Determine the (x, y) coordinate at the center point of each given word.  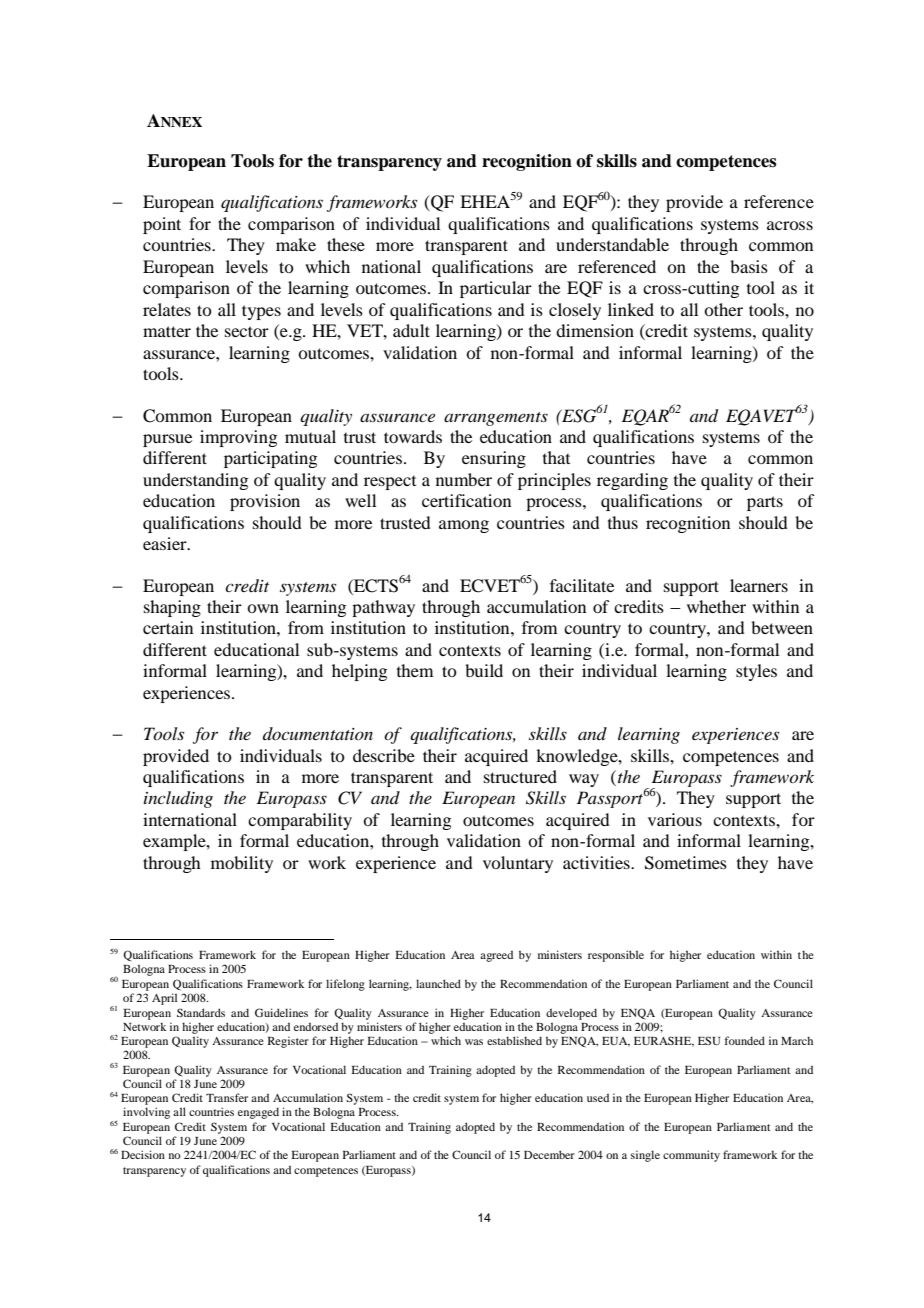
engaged (258, 1113)
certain (168, 627)
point (162, 225)
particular (496, 289)
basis (749, 266)
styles (756, 672)
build (484, 670)
